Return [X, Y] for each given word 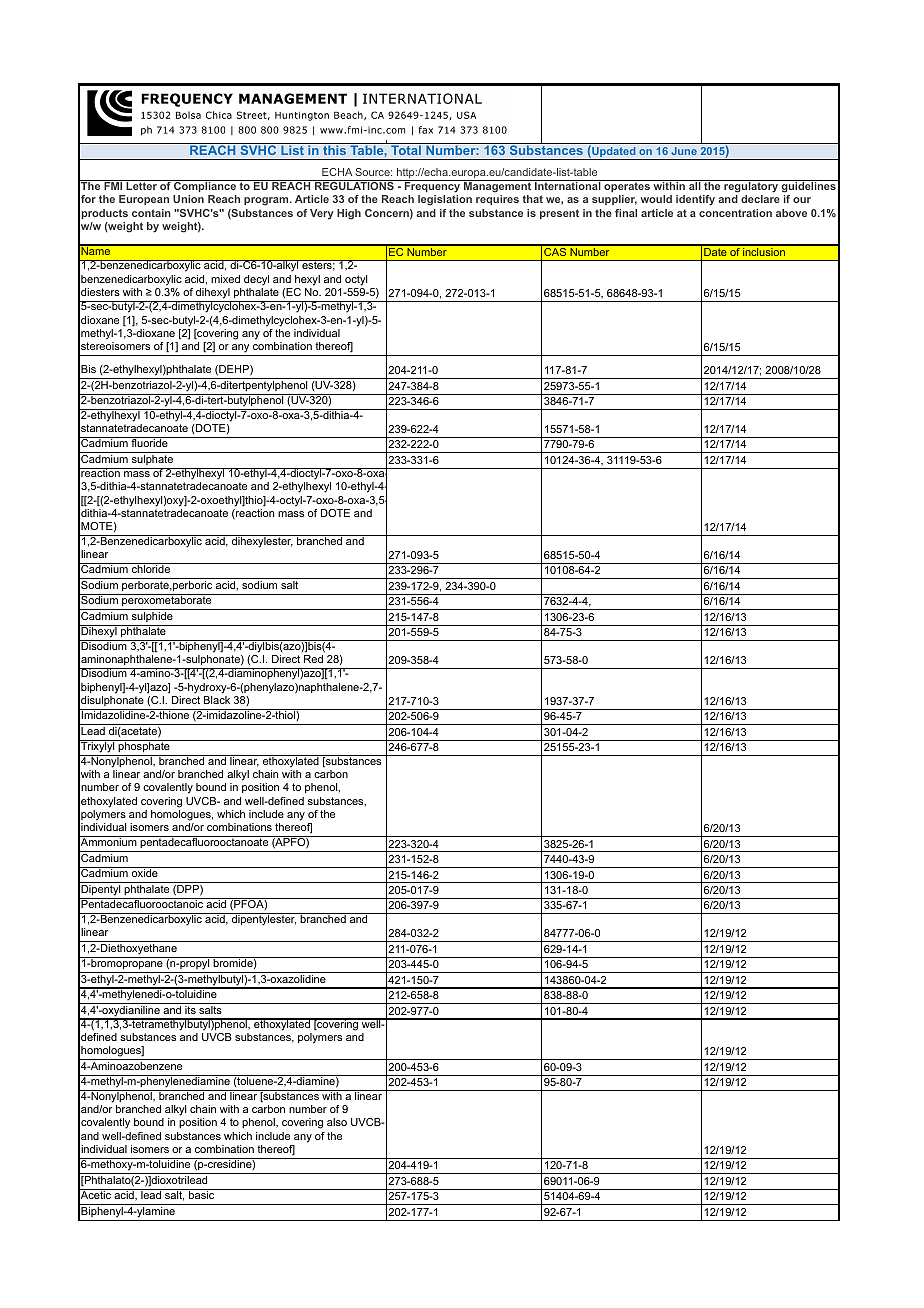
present [559, 214]
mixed [225, 279]
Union [188, 199]
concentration [735, 213]
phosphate [144, 746]
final [626, 213]
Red [313, 659]
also [337, 1122]
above [791, 213]
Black [217, 700]
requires [497, 200]
